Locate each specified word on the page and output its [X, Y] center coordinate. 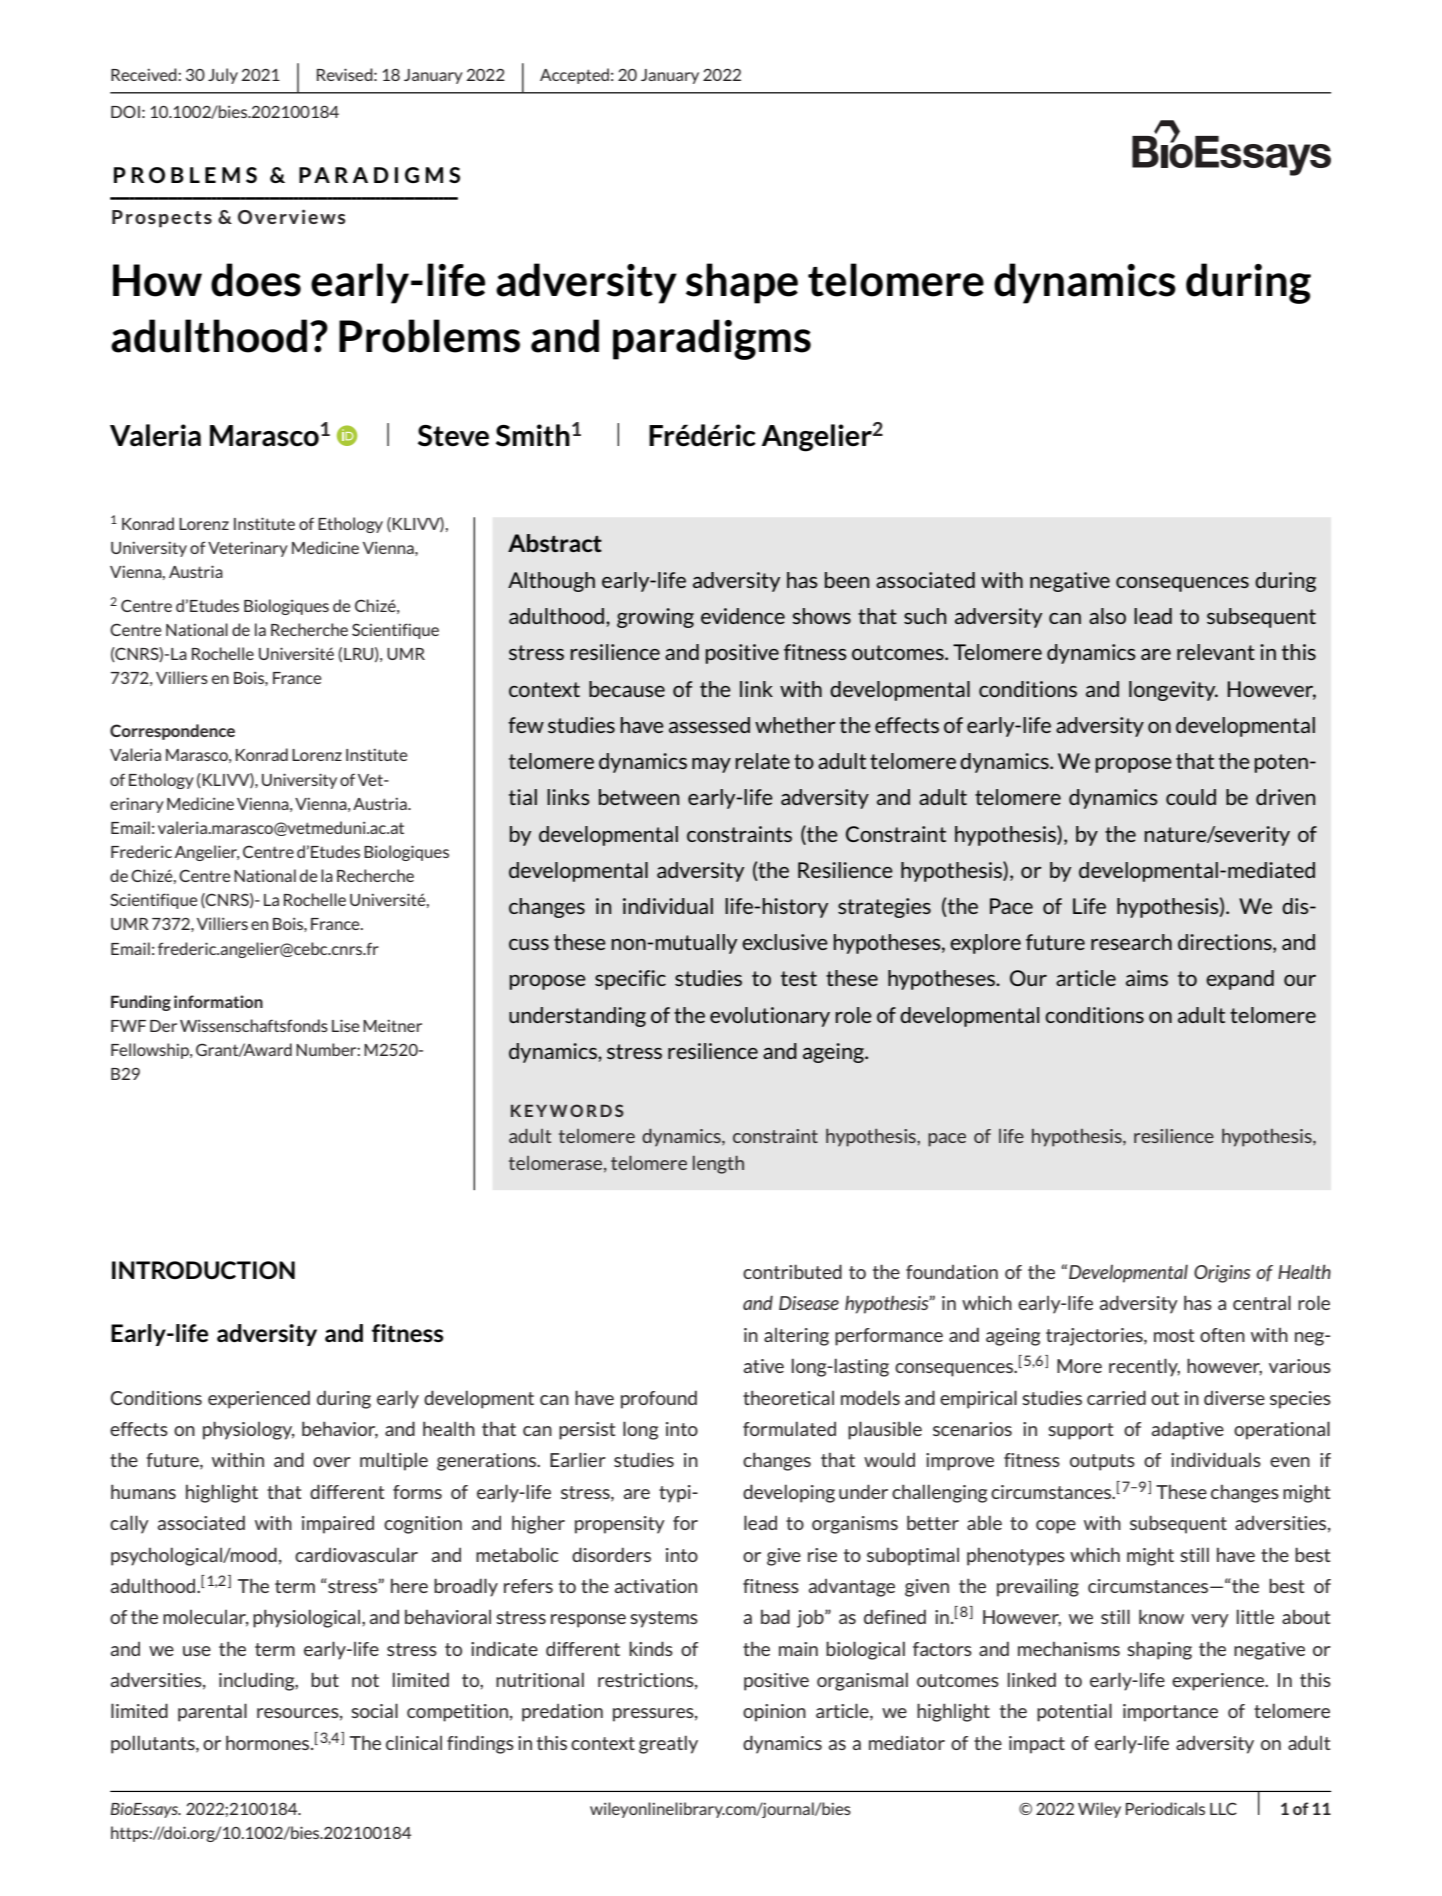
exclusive [785, 942]
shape [742, 283]
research [1131, 942]
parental [212, 1712]
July [223, 76]
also [1107, 616]
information [218, 1001]
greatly [668, 1744]
